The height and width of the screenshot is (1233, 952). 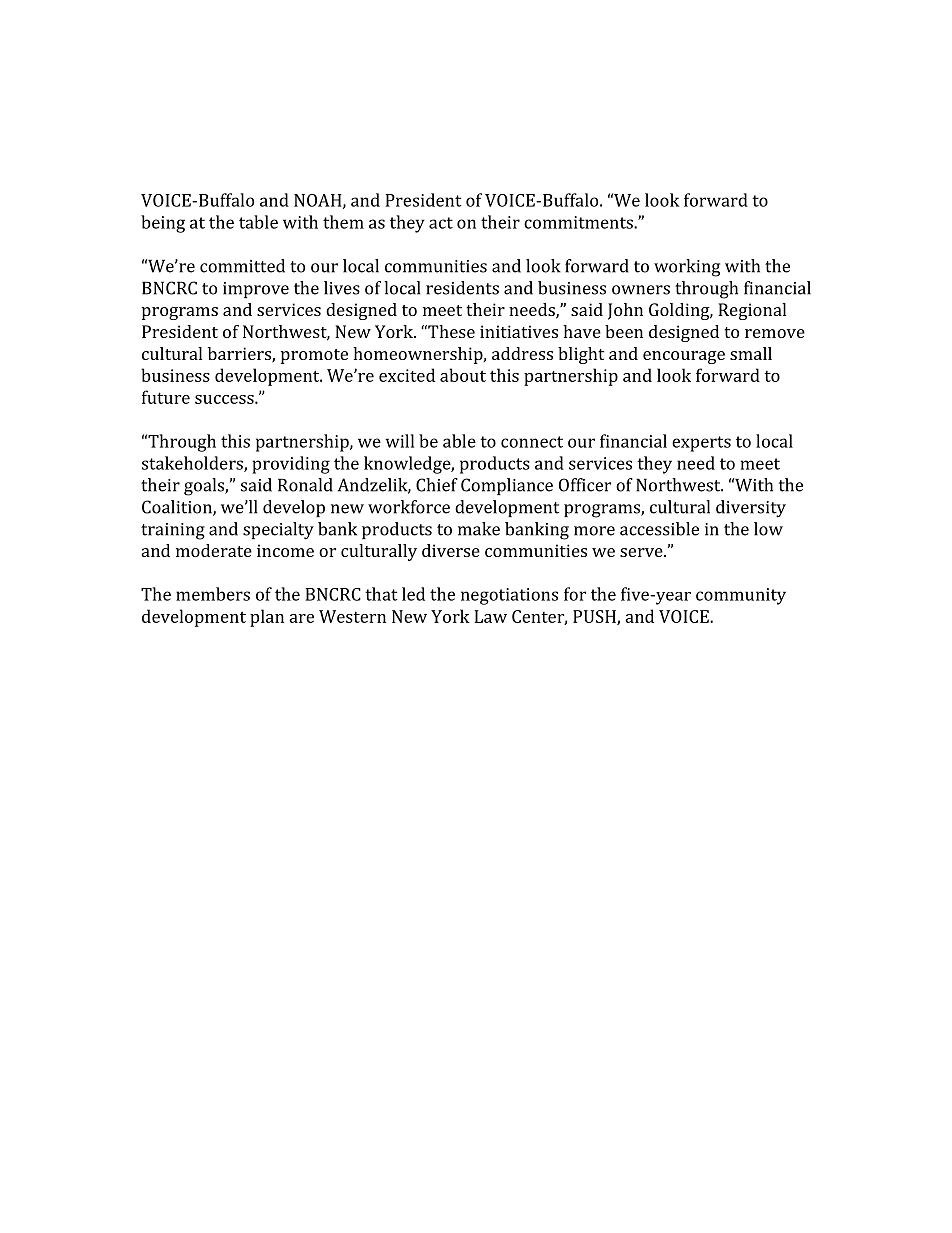 I want to click on Ronald, so click(x=305, y=485).
